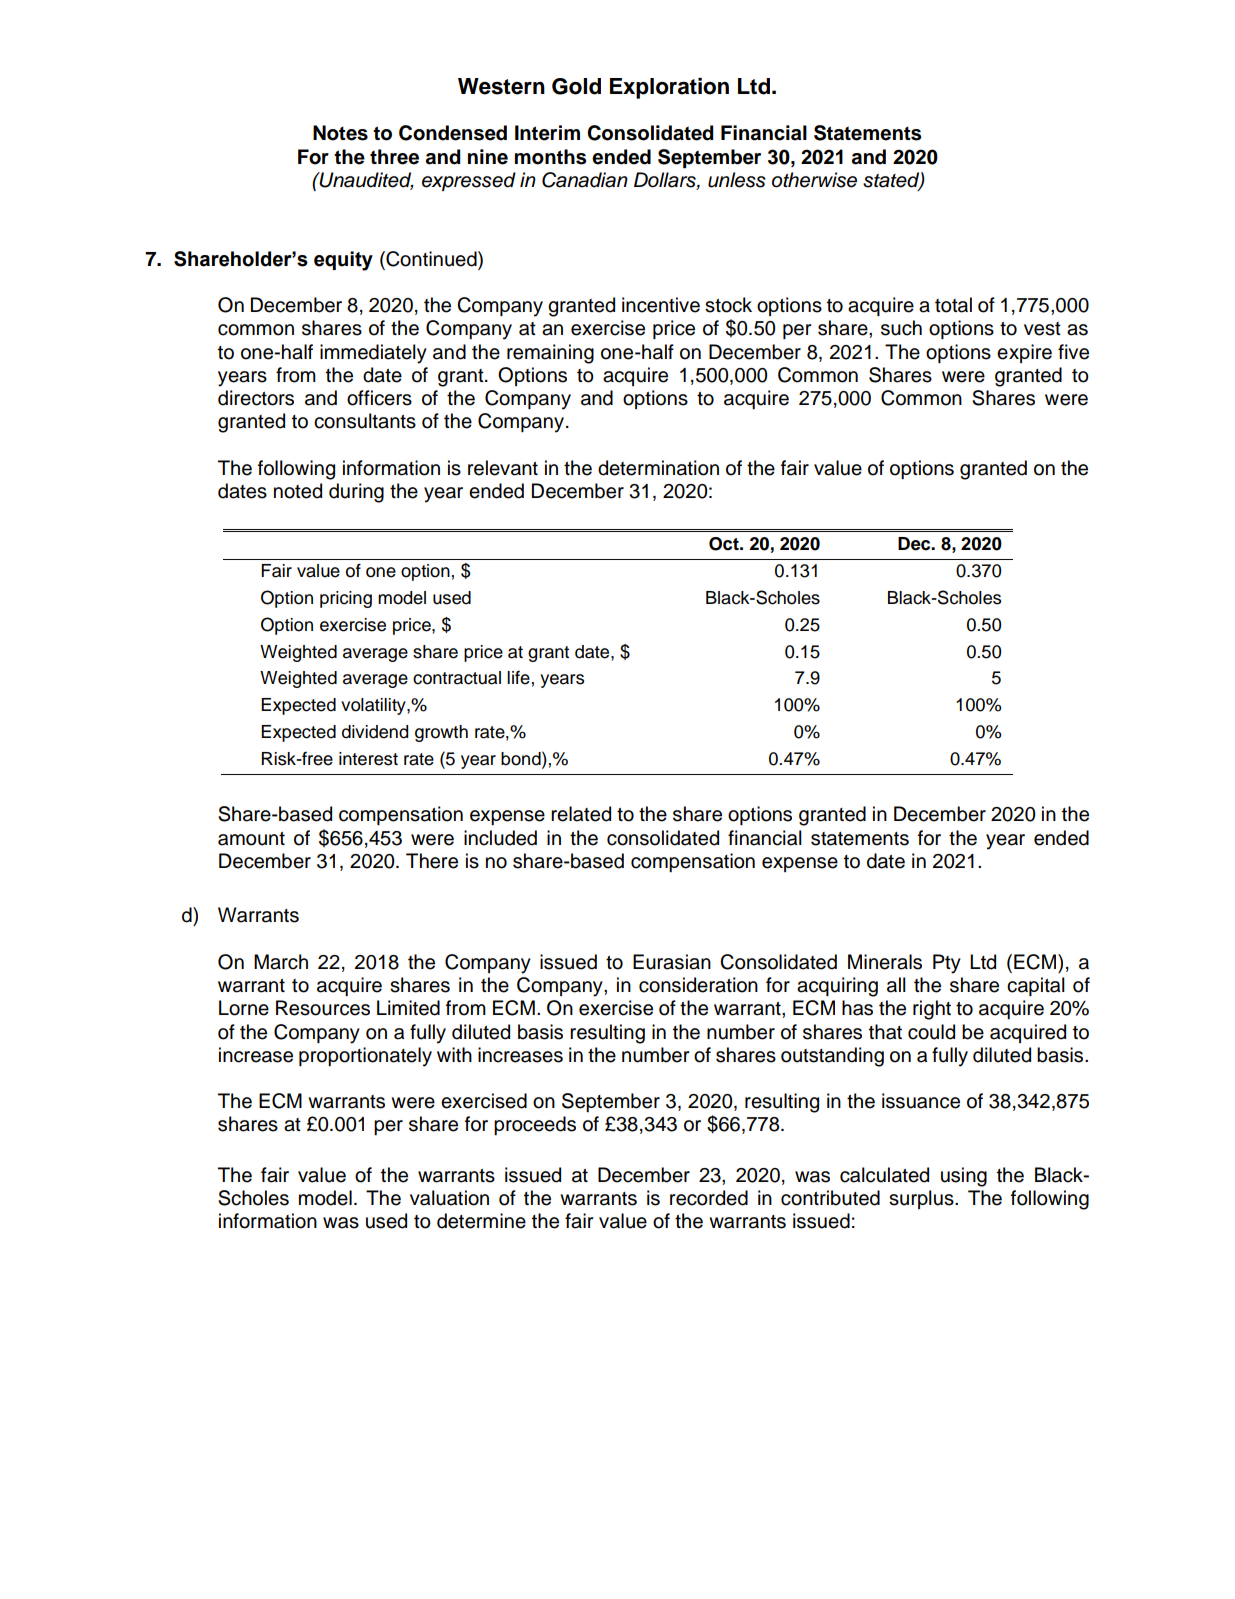 The image size is (1235, 1599). What do you see at coordinates (449, 1198) in the image?
I see `valuation` at bounding box center [449, 1198].
